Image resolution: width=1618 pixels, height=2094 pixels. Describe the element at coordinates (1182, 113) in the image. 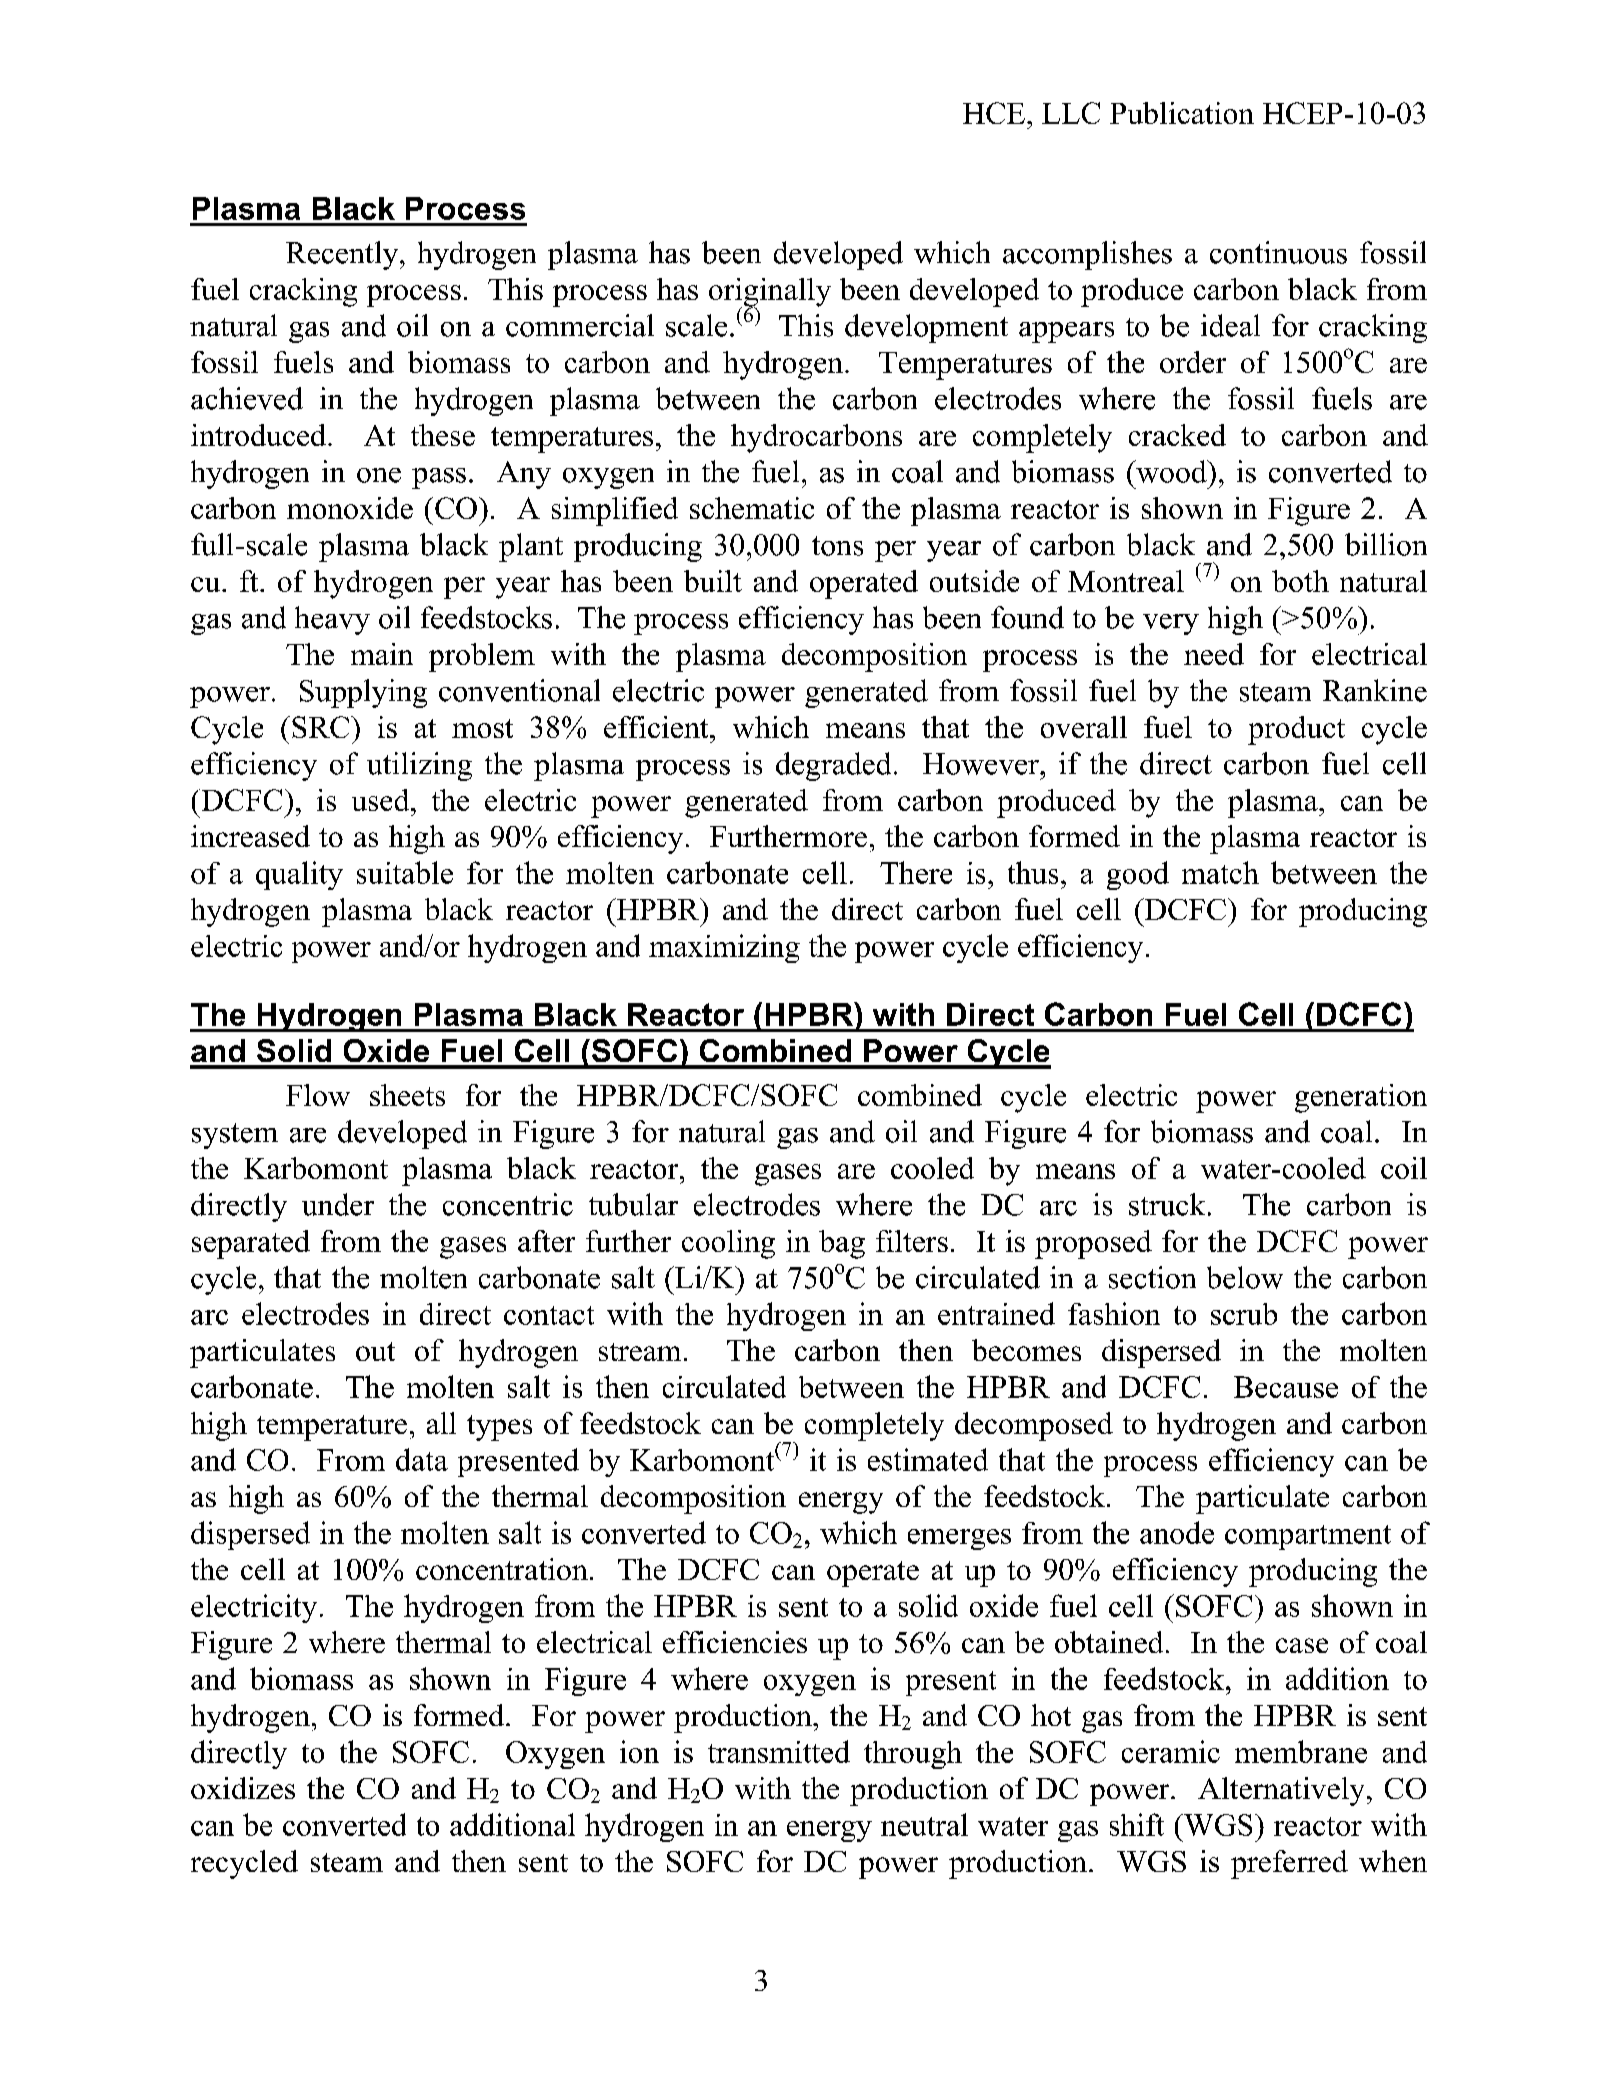

I see `Publication` at that location.
